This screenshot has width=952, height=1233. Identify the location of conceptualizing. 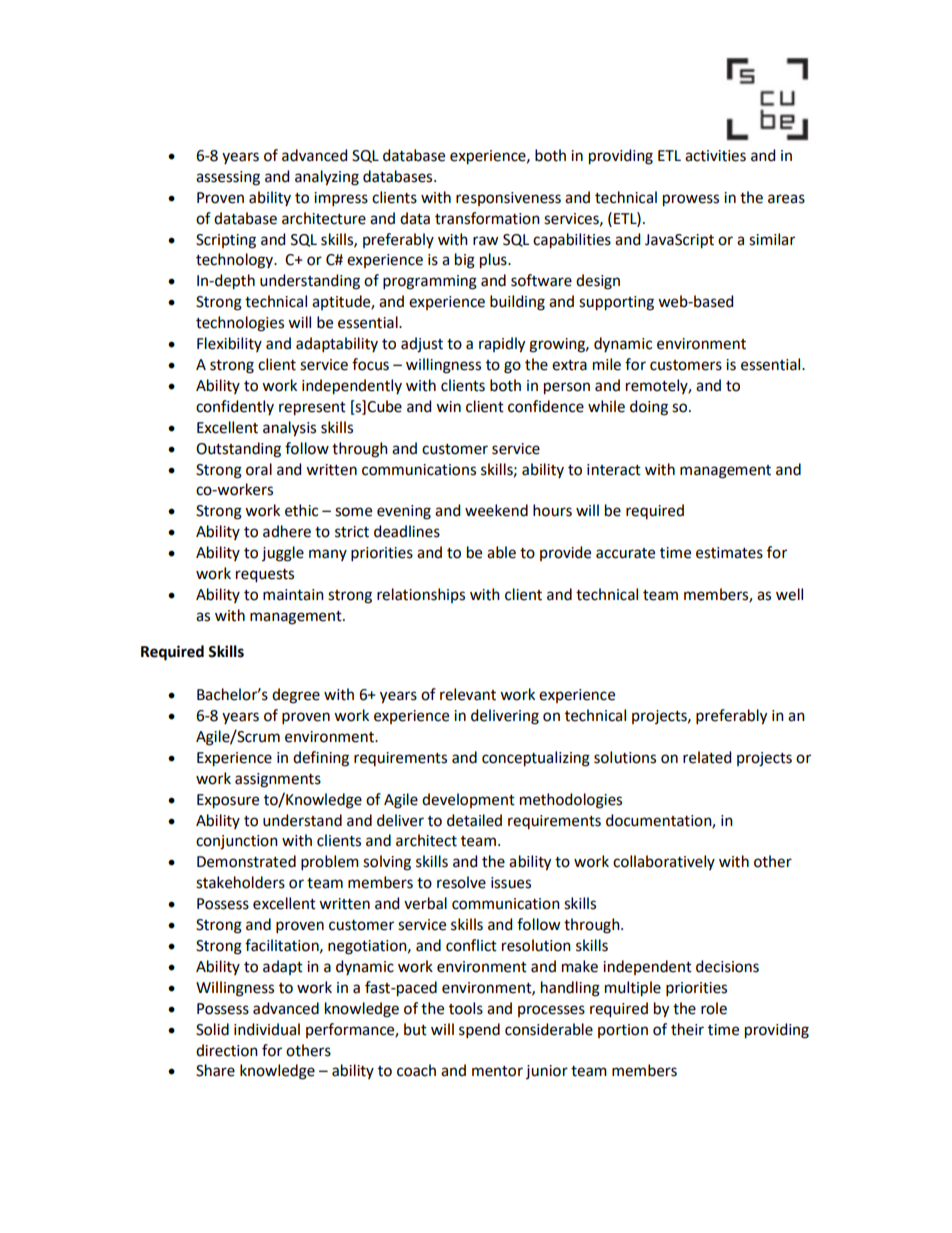
(536, 759).
